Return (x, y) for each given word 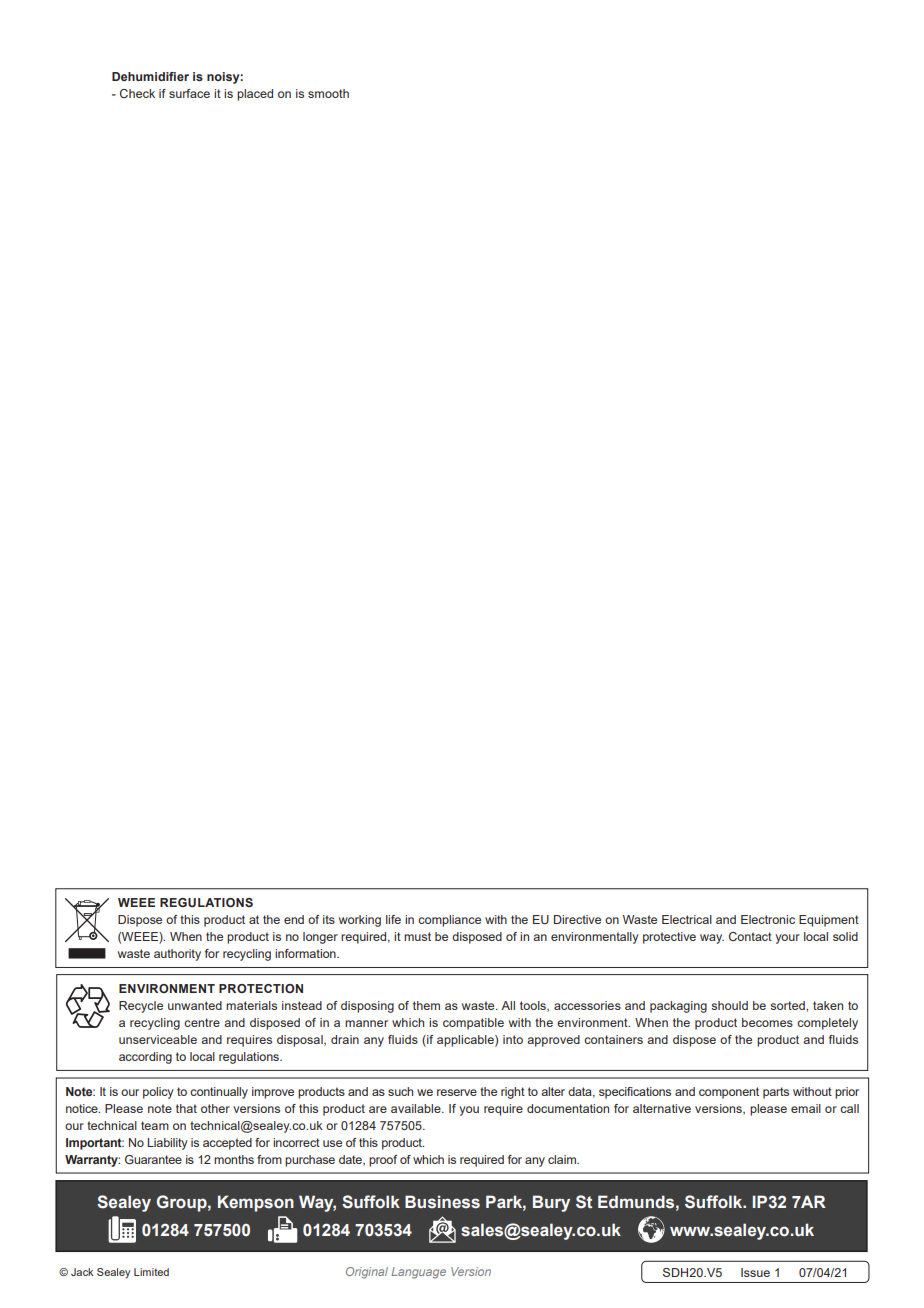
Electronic (768, 919)
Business (442, 1202)
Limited (151, 1272)
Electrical (687, 919)
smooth (328, 93)
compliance (449, 921)
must (417, 936)
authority (177, 955)
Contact (750, 936)
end (294, 919)
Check (137, 93)
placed (255, 95)
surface (189, 93)
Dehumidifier (150, 76)
